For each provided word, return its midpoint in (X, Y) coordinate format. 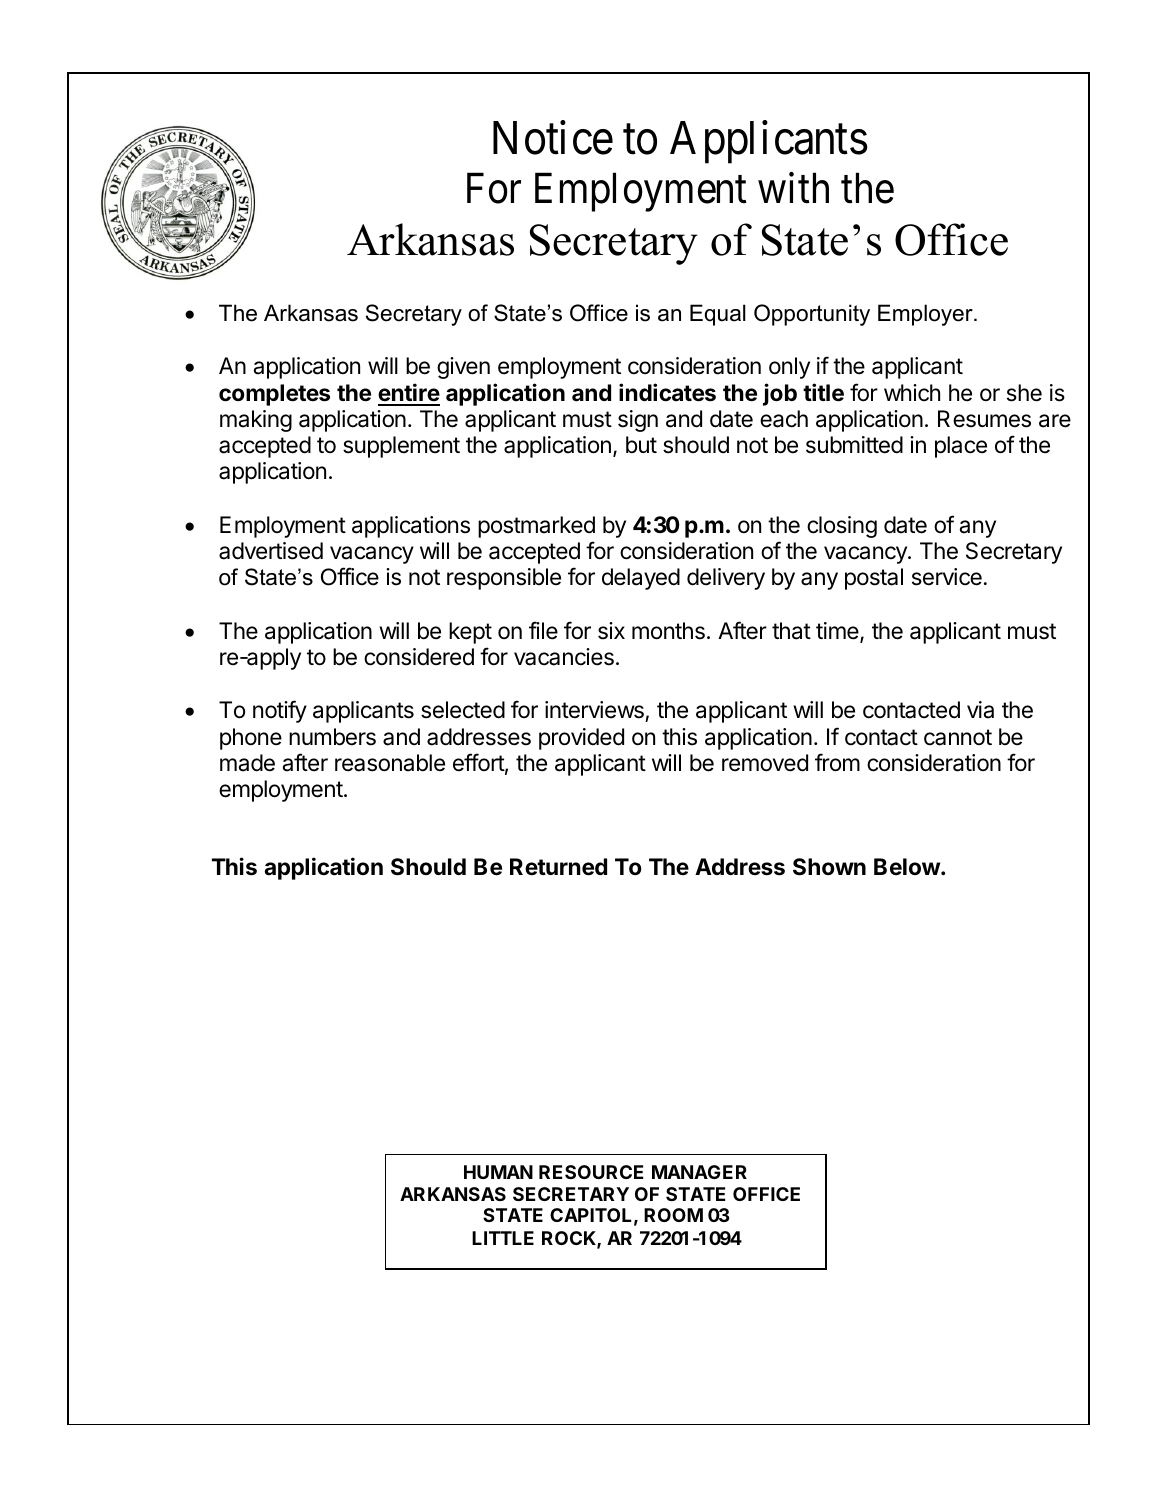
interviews (595, 711)
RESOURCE (591, 1172)
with (793, 188)
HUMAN (498, 1172)
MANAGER (699, 1172)
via (980, 710)
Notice (553, 138)
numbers (332, 737)
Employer (926, 315)
